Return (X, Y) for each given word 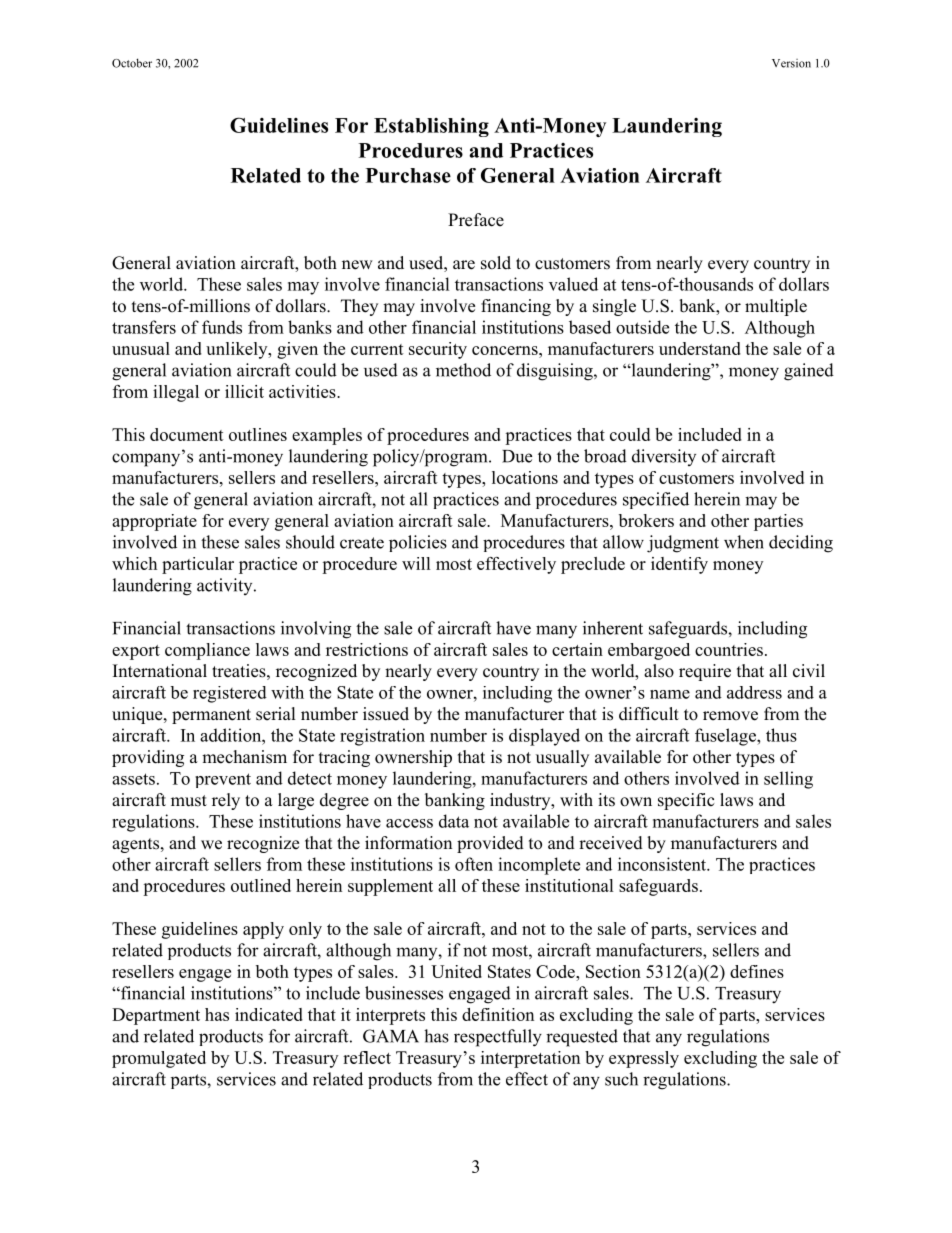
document (187, 434)
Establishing (431, 127)
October (132, 63)
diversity (664, 457)
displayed (544, 737)
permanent (211, 716)
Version (791, 63)
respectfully (498, 1038)
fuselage (726, 737)
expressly (644, 1059)
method (463, 370)
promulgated (159, 1059)
